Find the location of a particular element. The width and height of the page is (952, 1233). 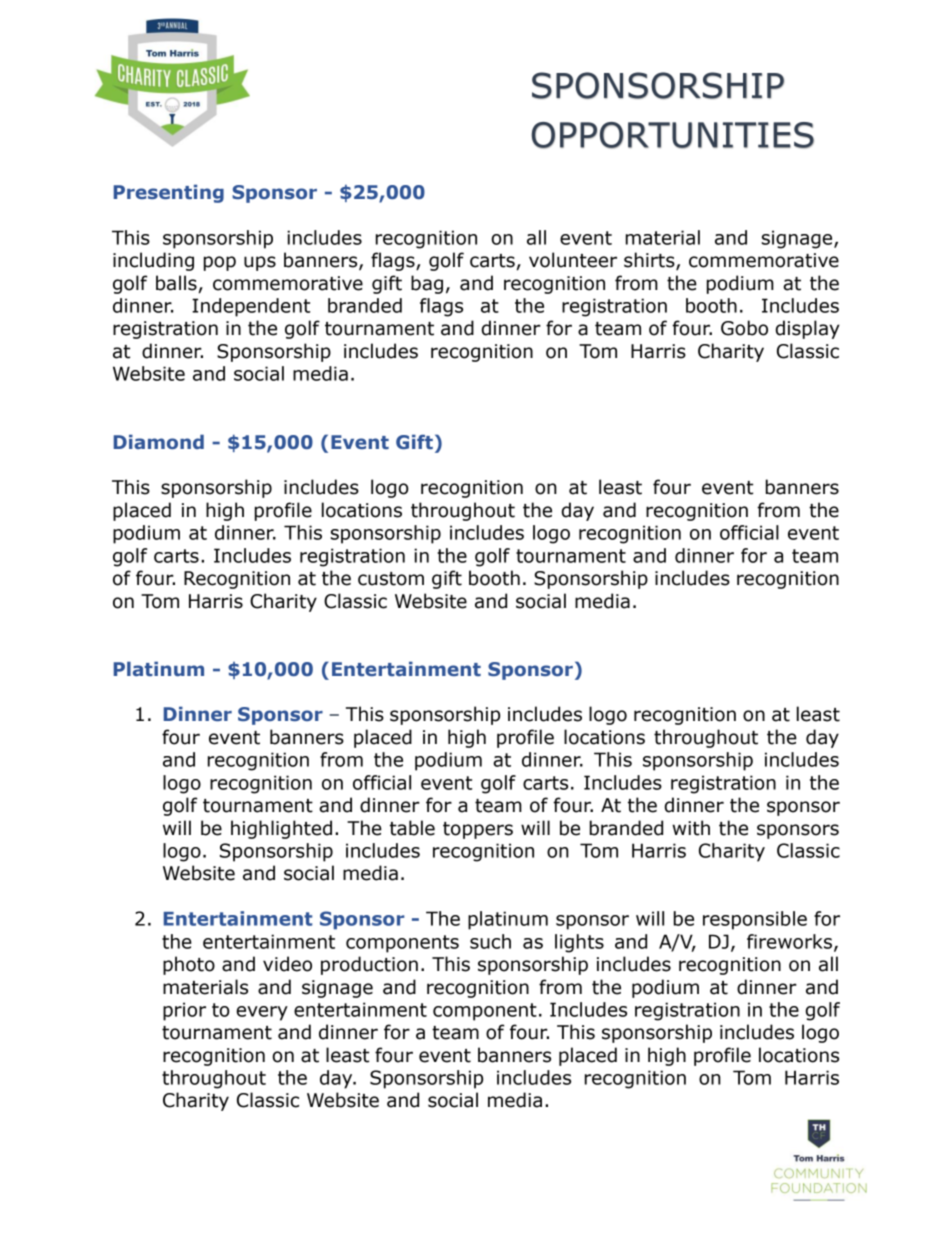

toppers is located at coordinates (478, 830).
